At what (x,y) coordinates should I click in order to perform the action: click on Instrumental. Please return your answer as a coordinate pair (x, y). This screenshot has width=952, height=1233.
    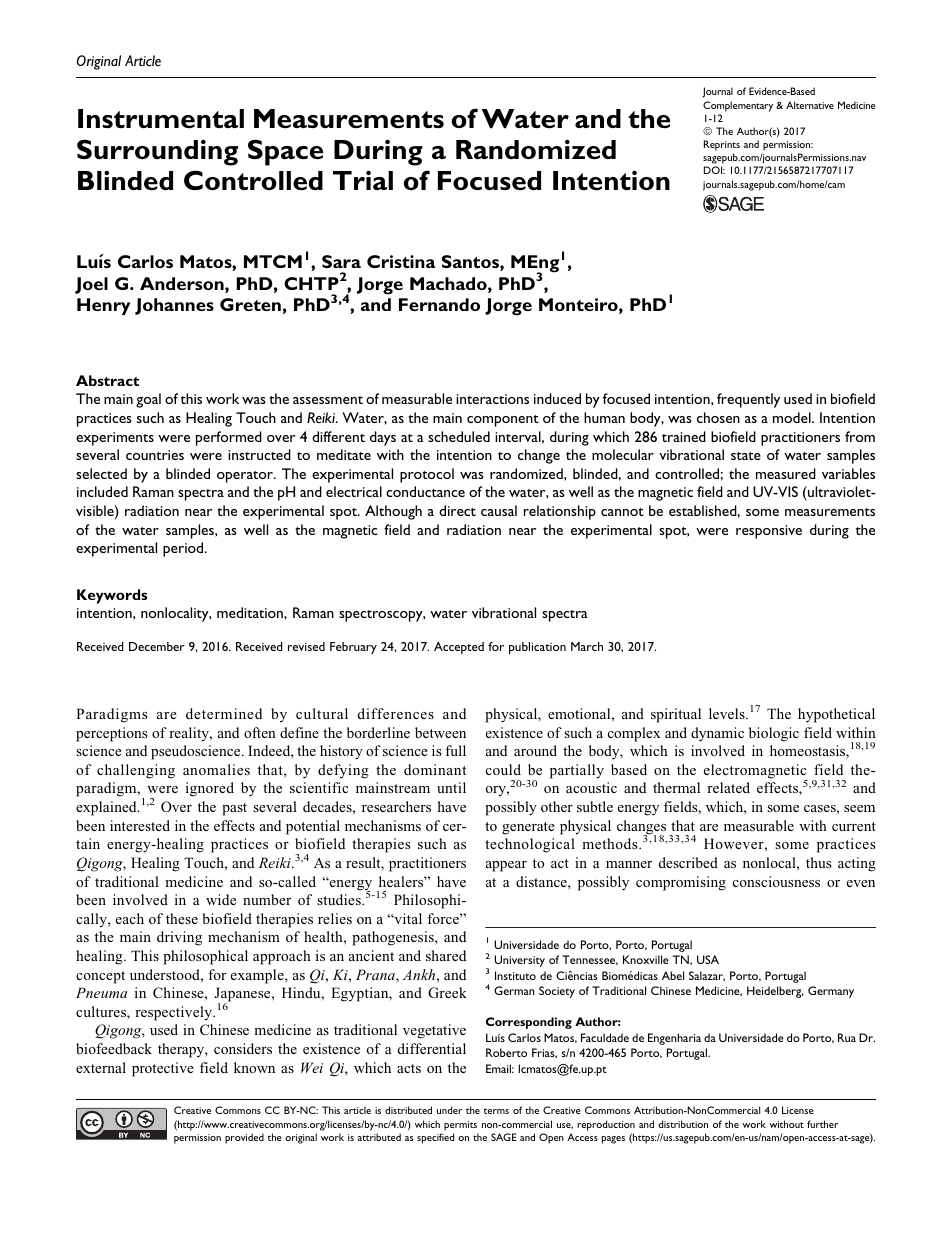
    Looking at the image, I should click on (161, 119).
